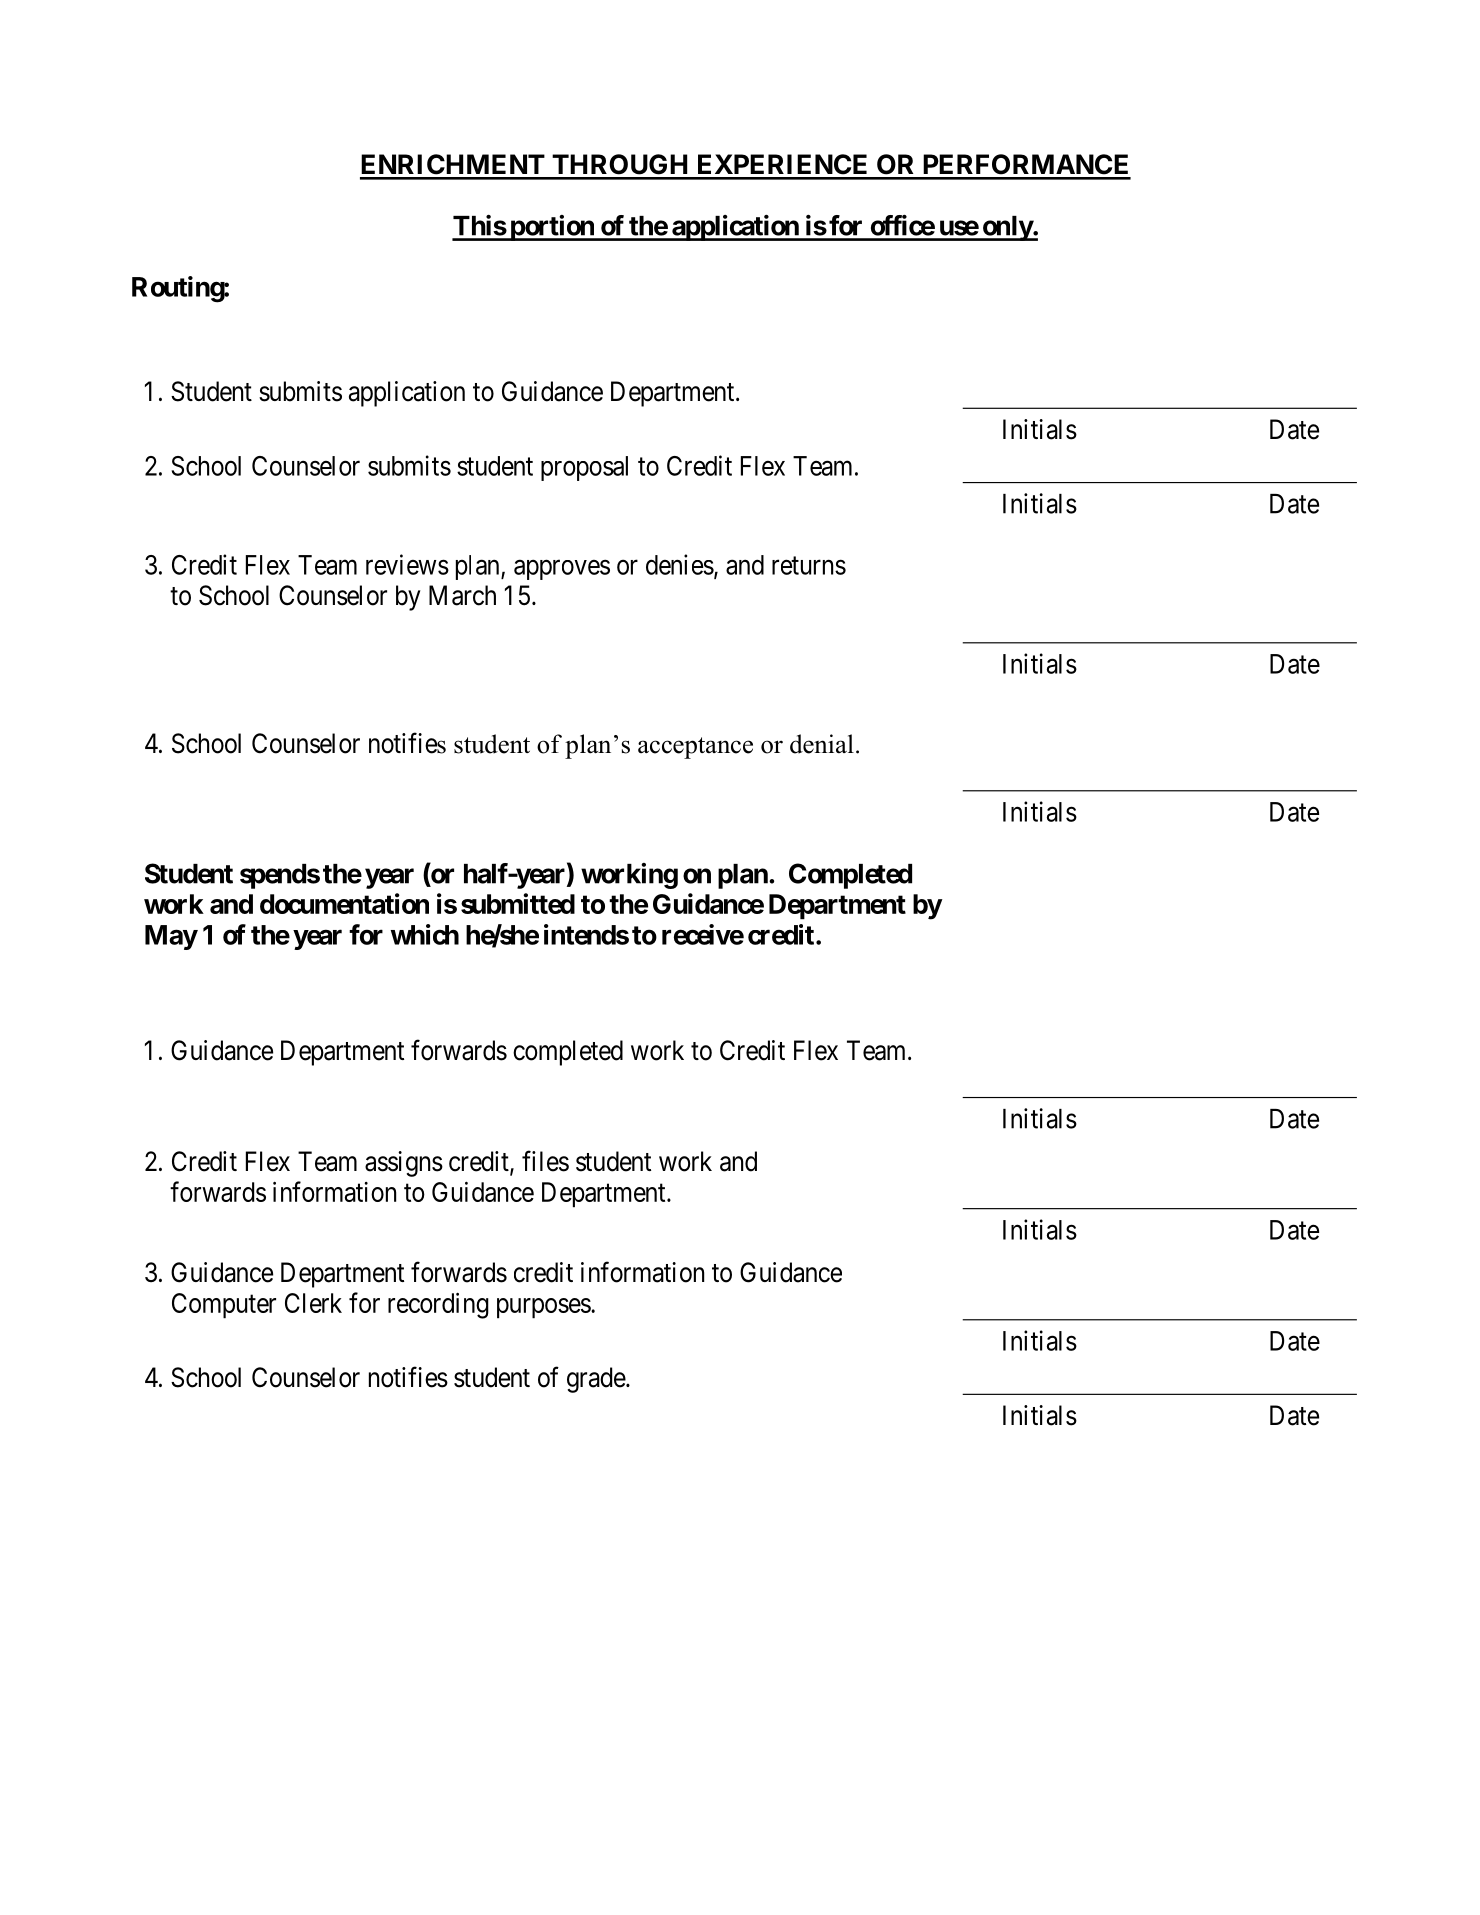 This page has width=1480, height=1915. I want to click on Computer, so click(224, 1306).
